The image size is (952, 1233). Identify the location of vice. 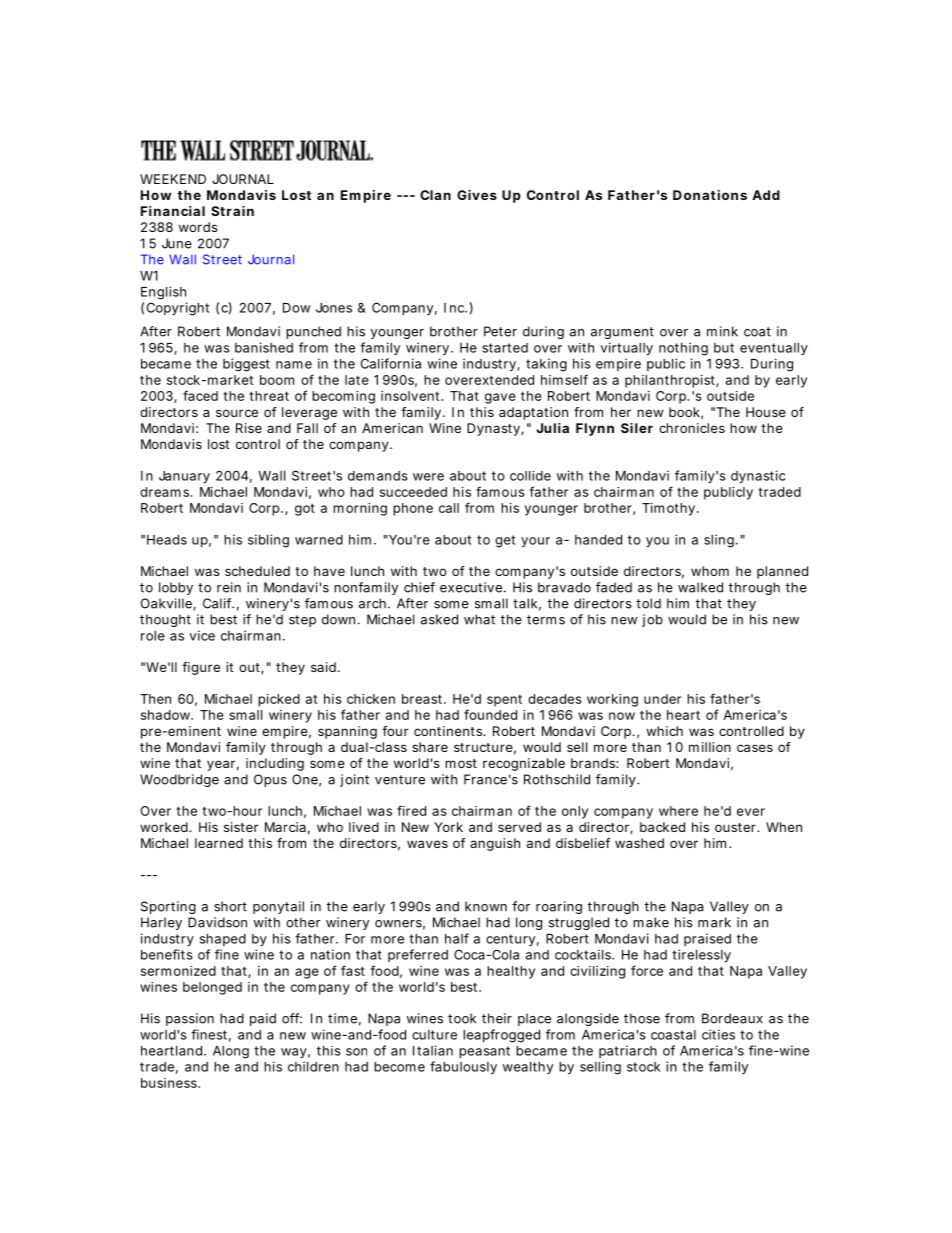
(202, 635).
